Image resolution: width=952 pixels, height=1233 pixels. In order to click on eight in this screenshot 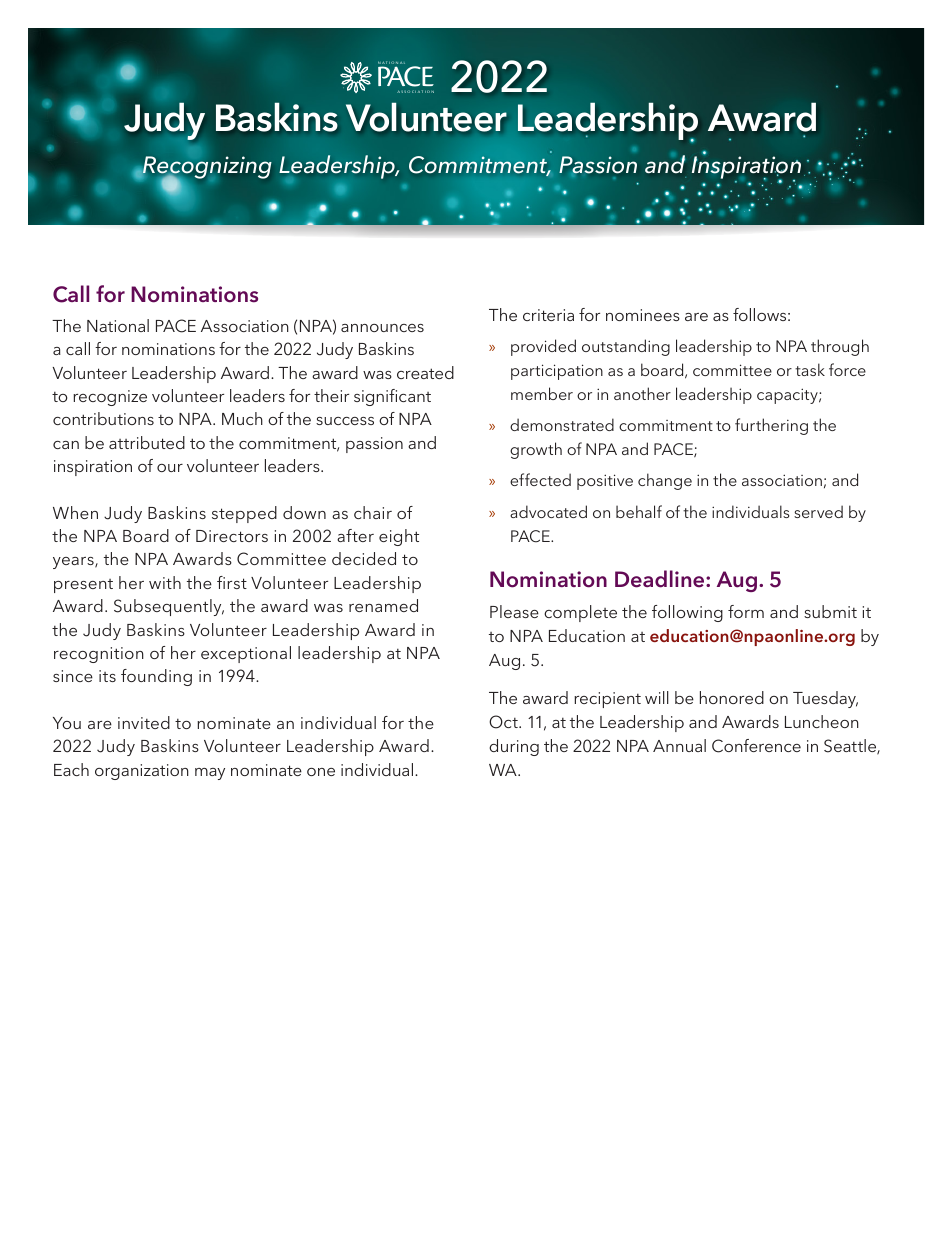, I will do `click(399, 537)`.
